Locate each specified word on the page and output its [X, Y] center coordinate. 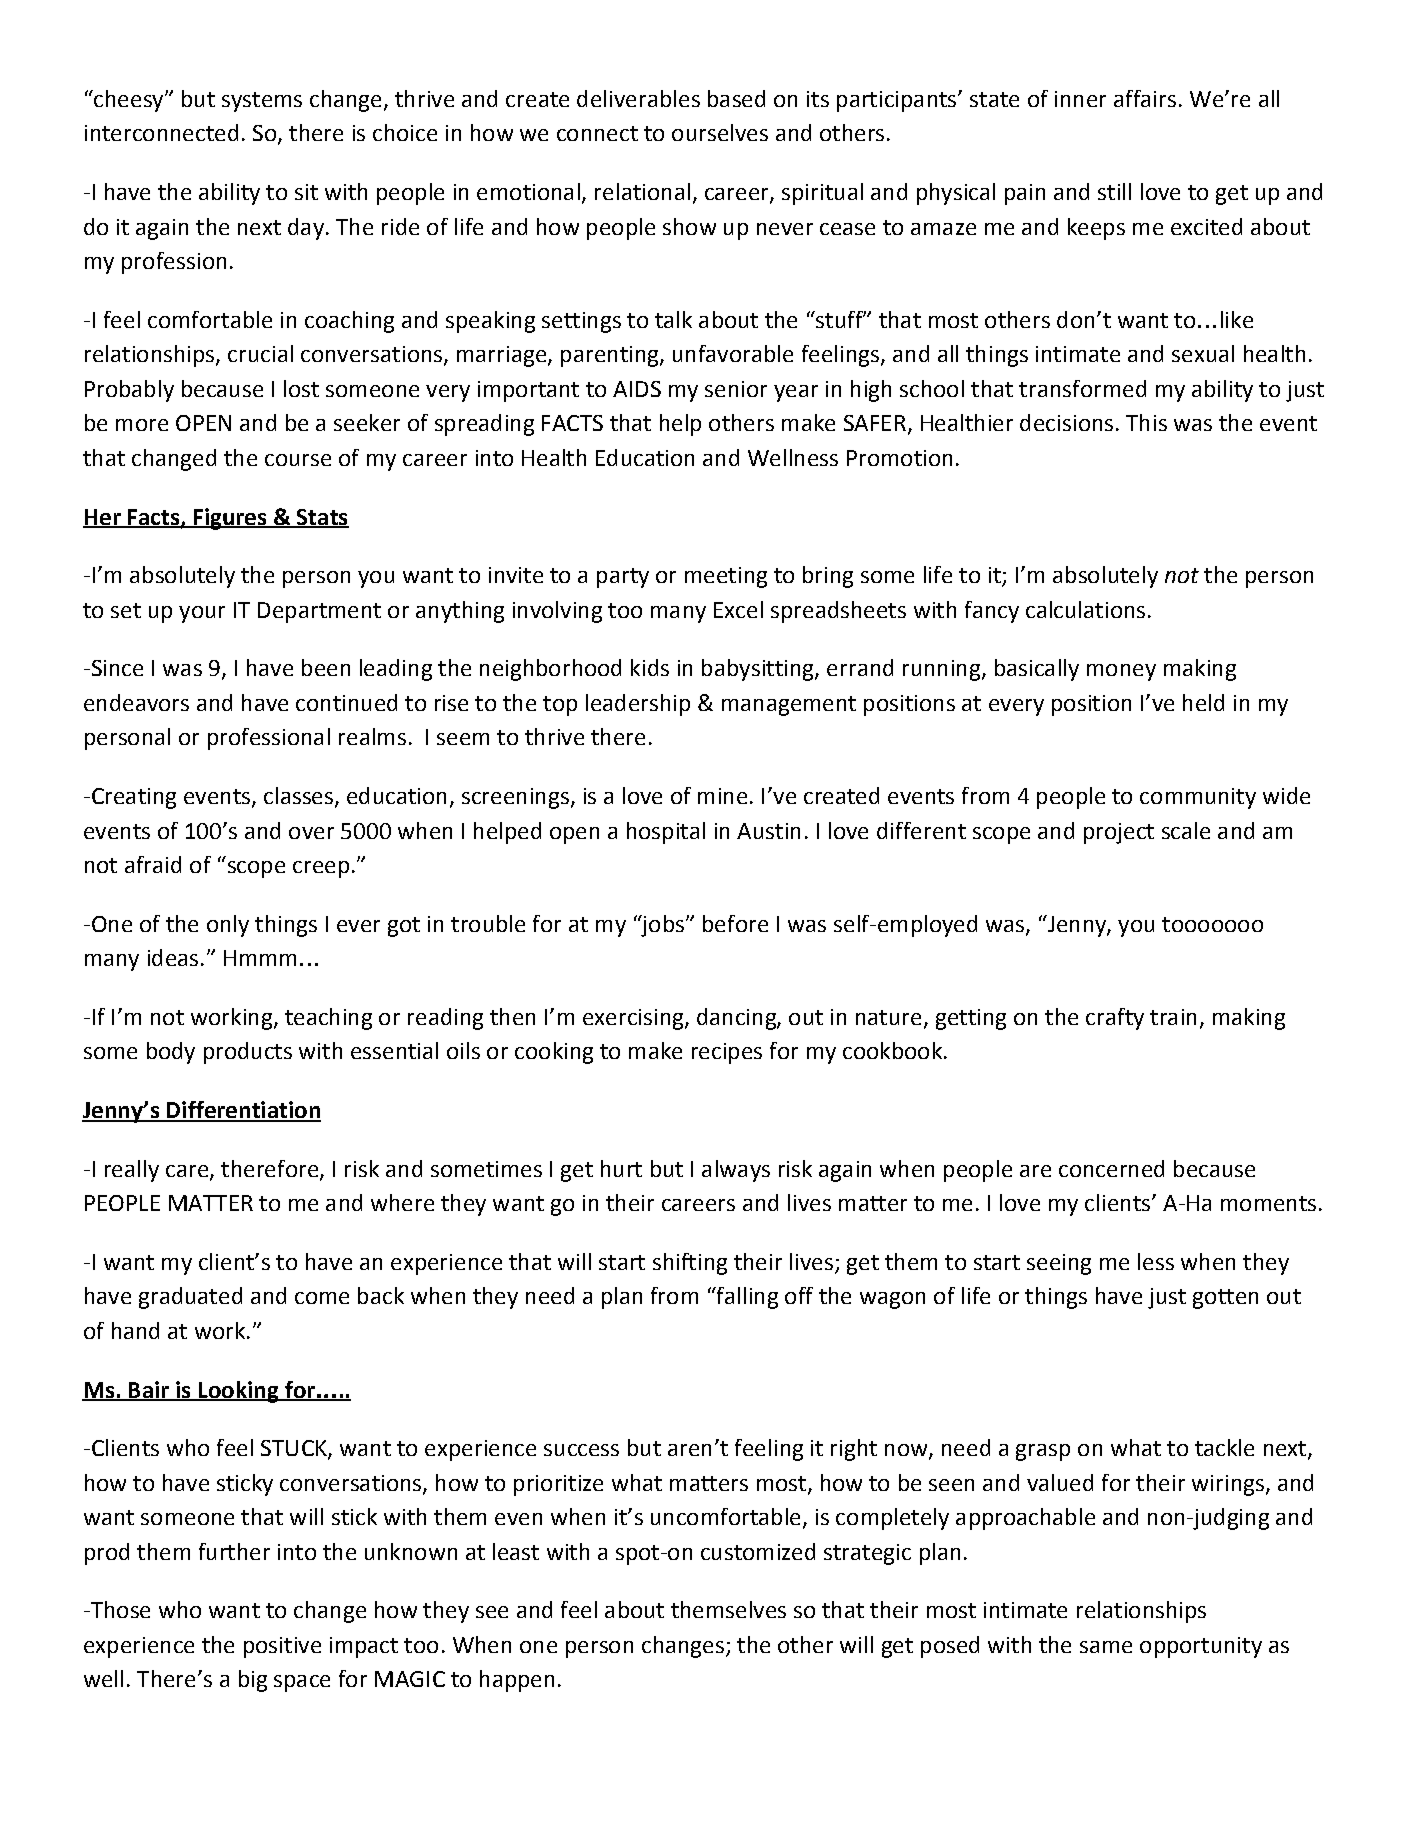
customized [758, 1551]
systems [262, 102]
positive [282, 1647]
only [228, 926]
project [1119, 833]
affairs [1145, 98]
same [1106, 1647]
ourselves [720, 132]
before [735, 923]
